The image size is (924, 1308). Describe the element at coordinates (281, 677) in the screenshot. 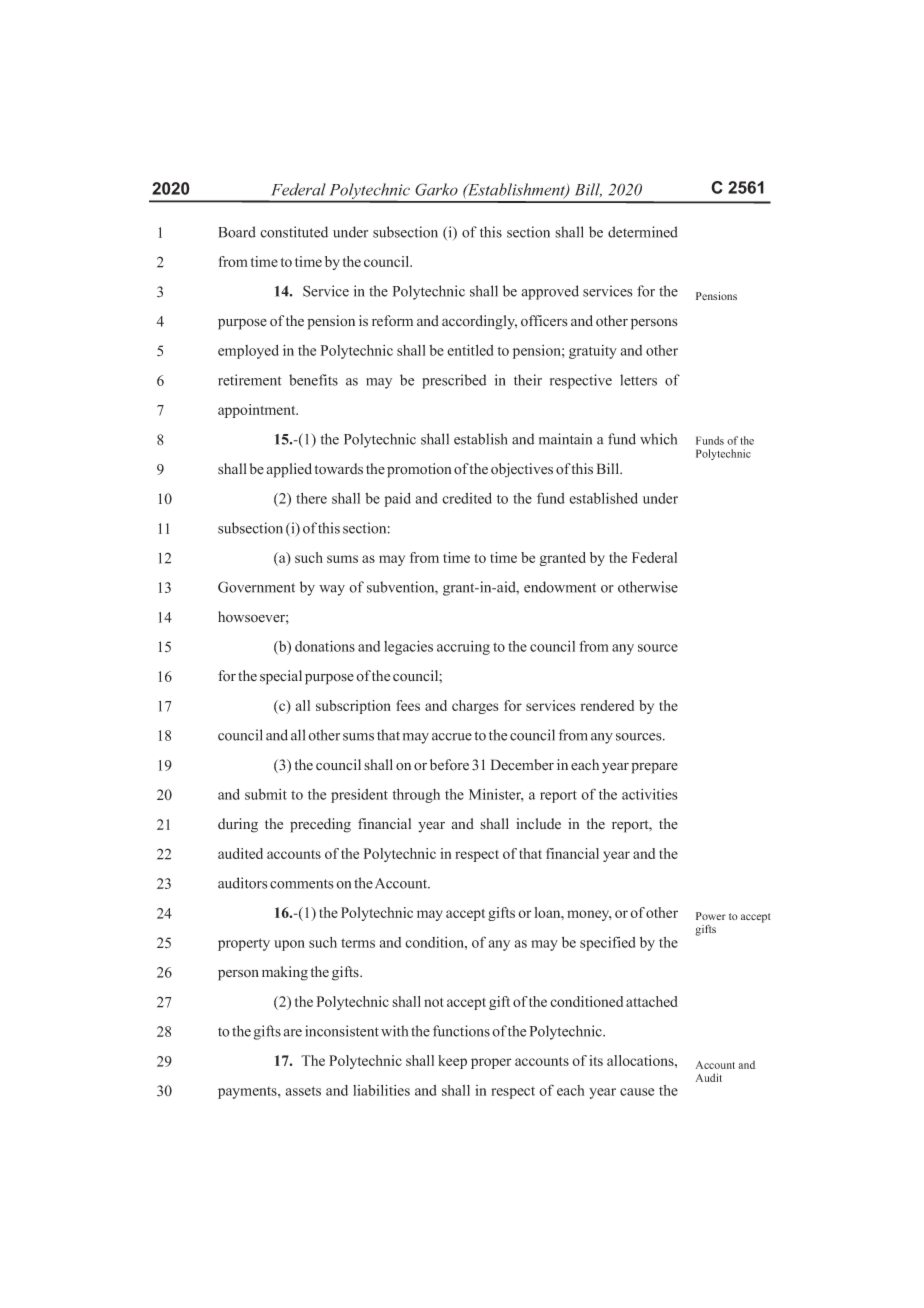

I see `special` at that location.
